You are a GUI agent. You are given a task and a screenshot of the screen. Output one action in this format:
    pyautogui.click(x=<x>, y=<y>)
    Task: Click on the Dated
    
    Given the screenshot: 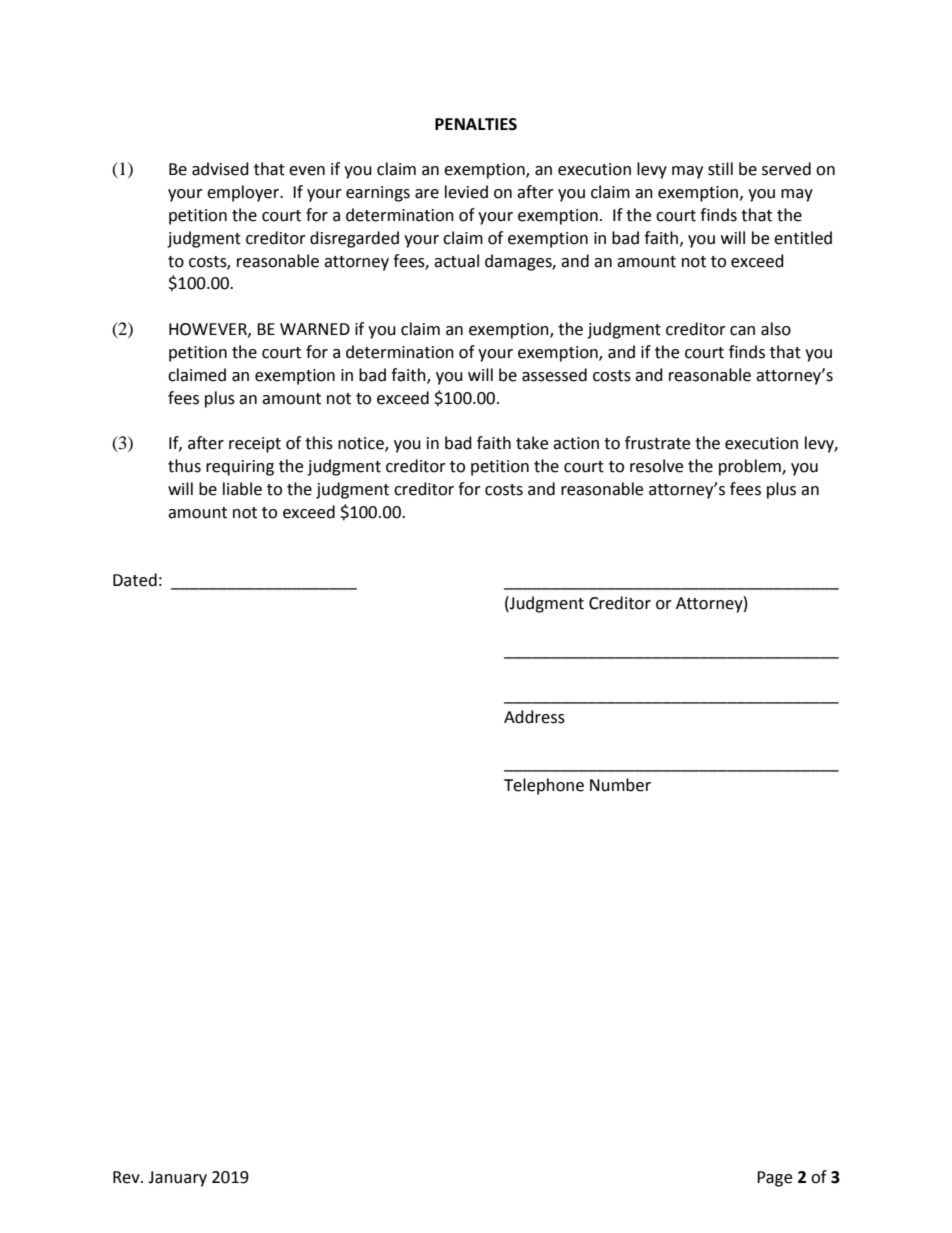 What is the action you would take?
    pyautogui.click(x=135, y=580)
